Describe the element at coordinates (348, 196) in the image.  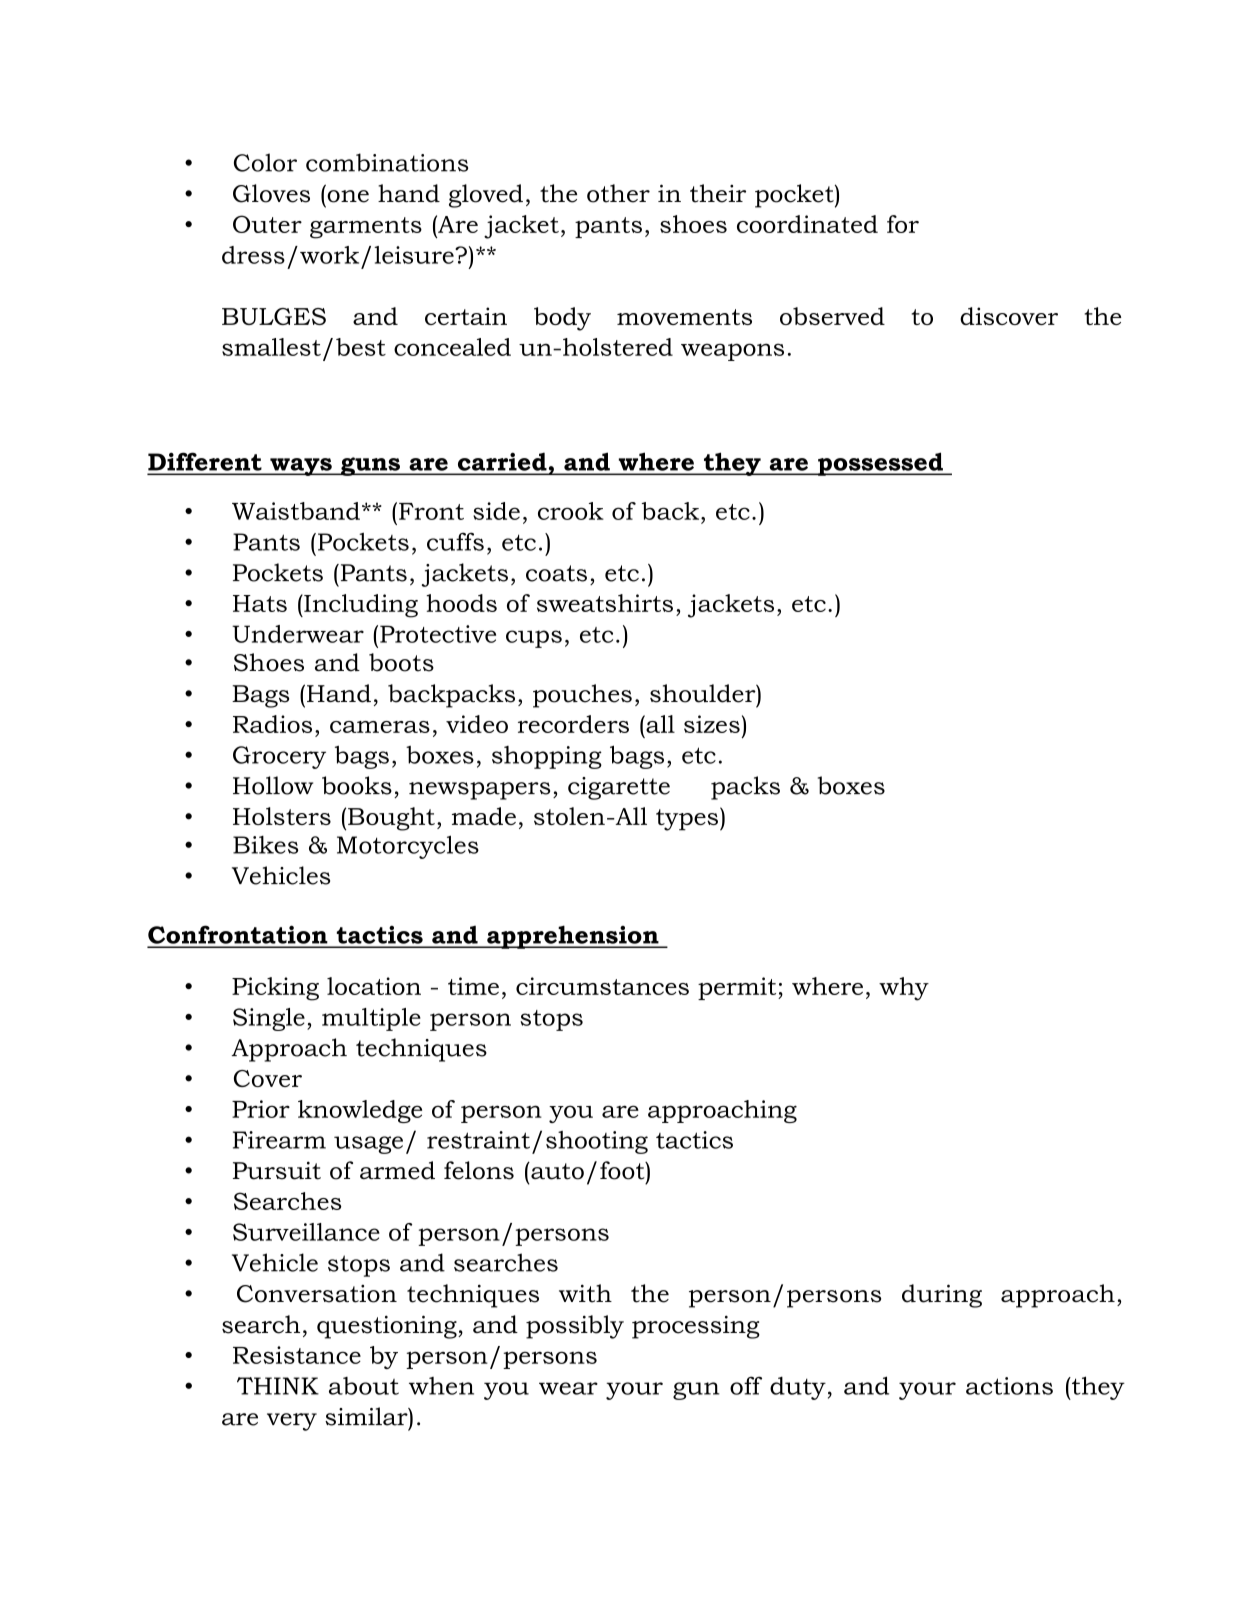
I see `one` at that location.
